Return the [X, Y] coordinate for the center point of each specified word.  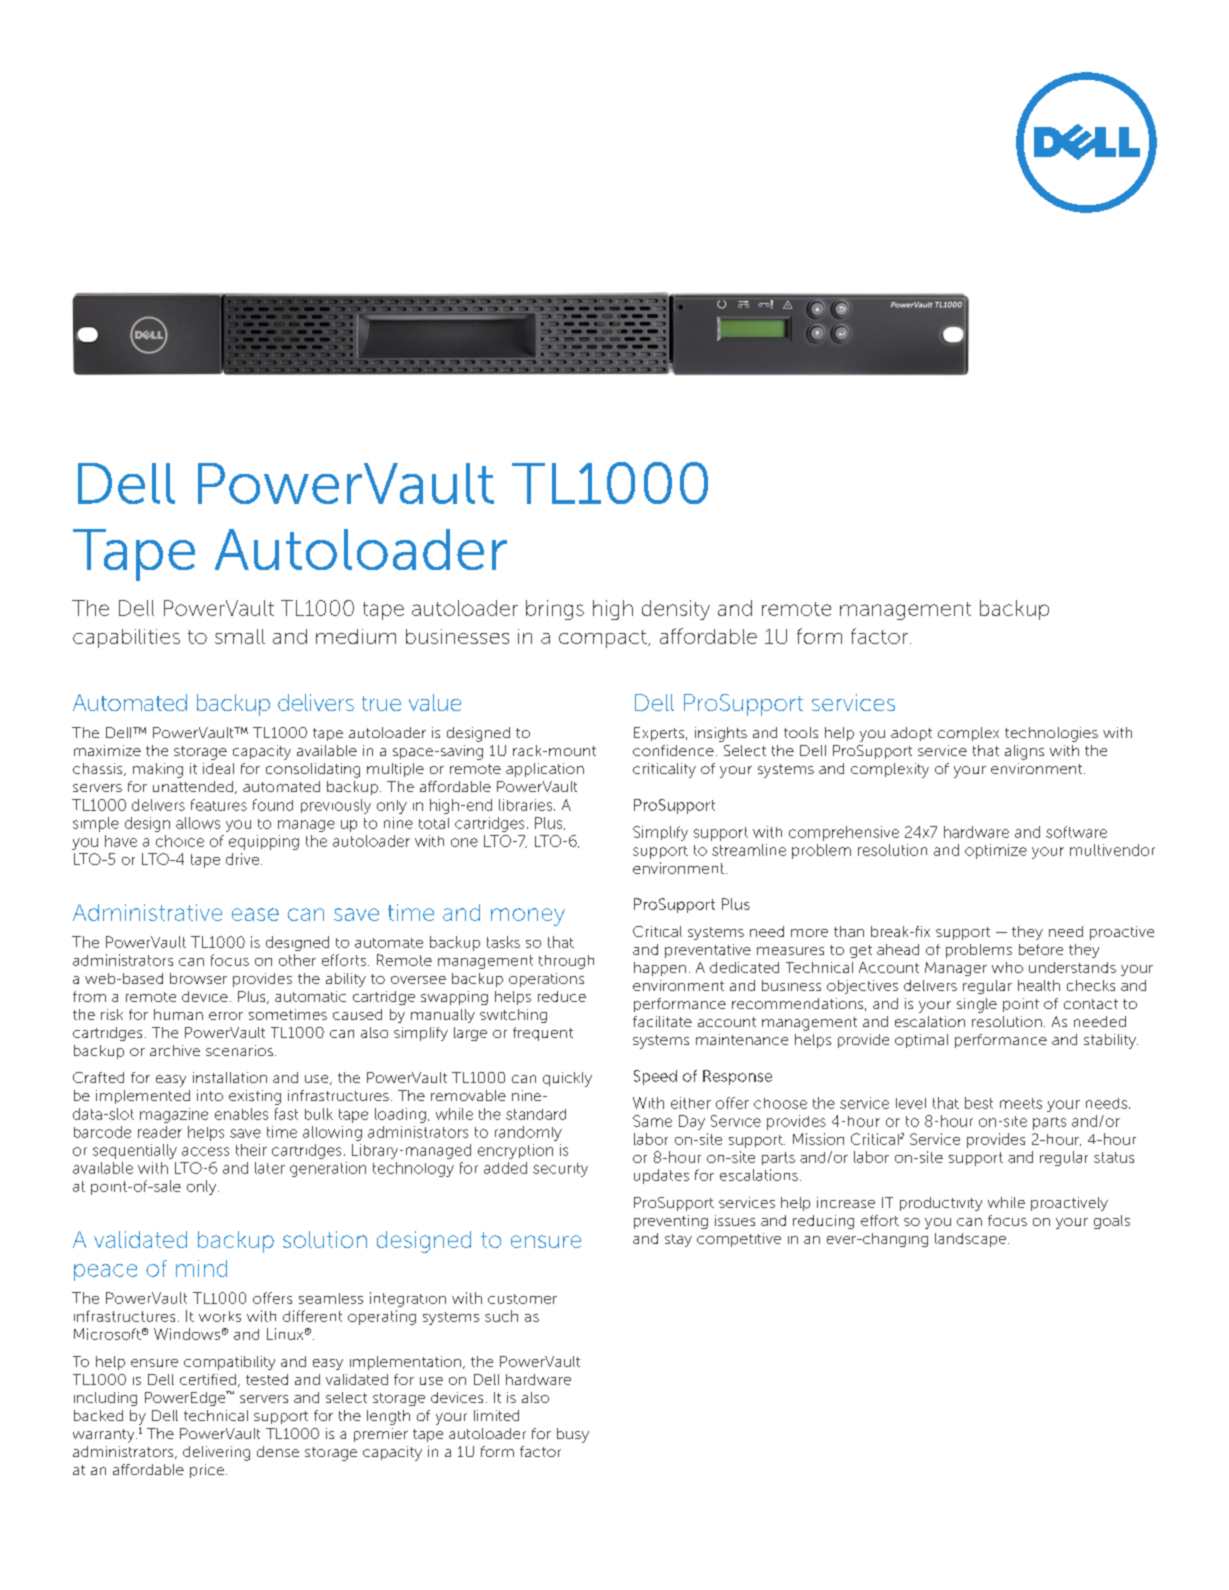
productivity [941, 1204]
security [560, 1170]
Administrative [147, 912]
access [205, 1151]
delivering [216, 1453]
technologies [1051, 734]
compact [604, 639]
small [240, 636]
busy [573, 1435]
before [1041, 949]
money [528, 917]
